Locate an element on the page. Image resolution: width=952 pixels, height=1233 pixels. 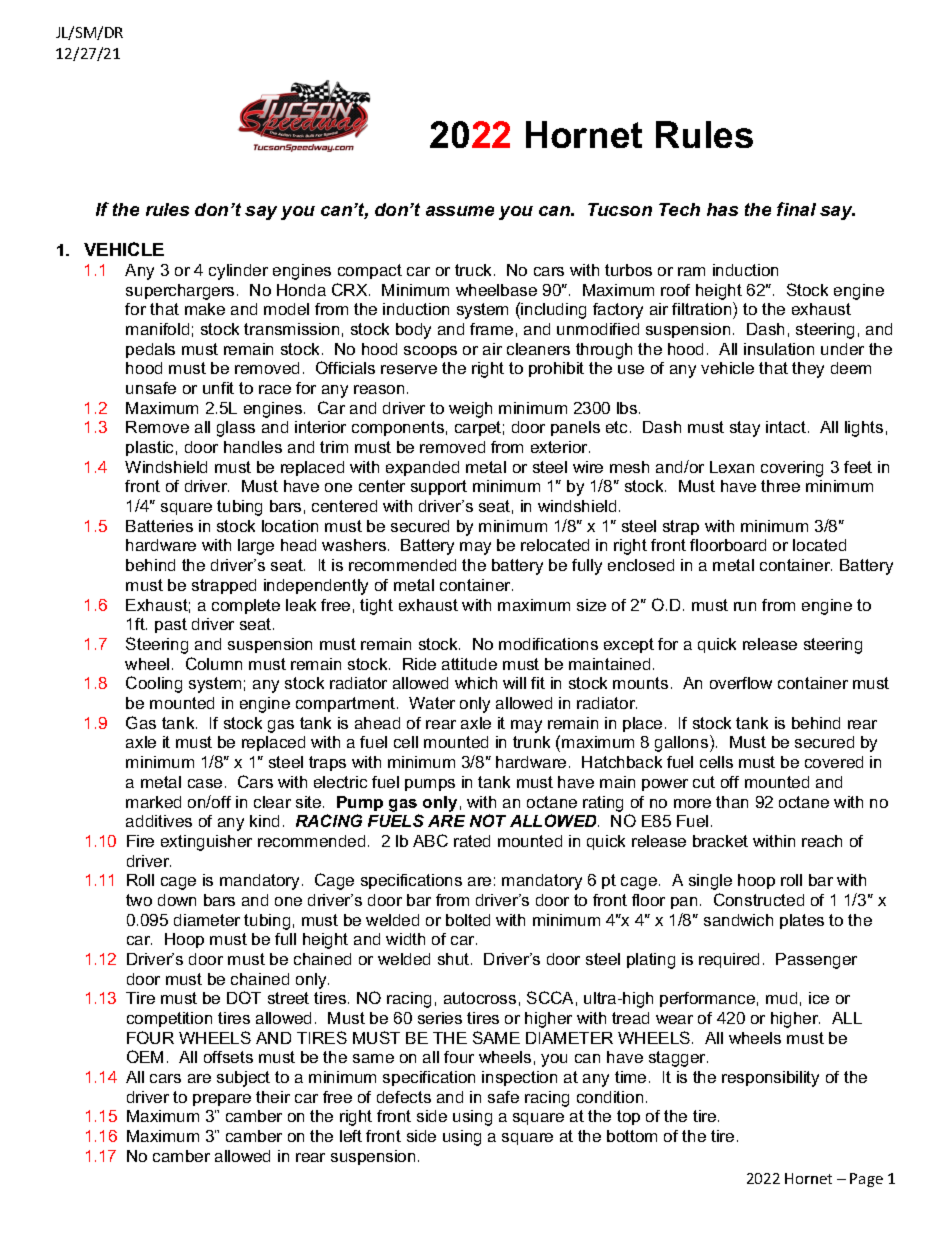
plates is located at coordinates (802, 921).
